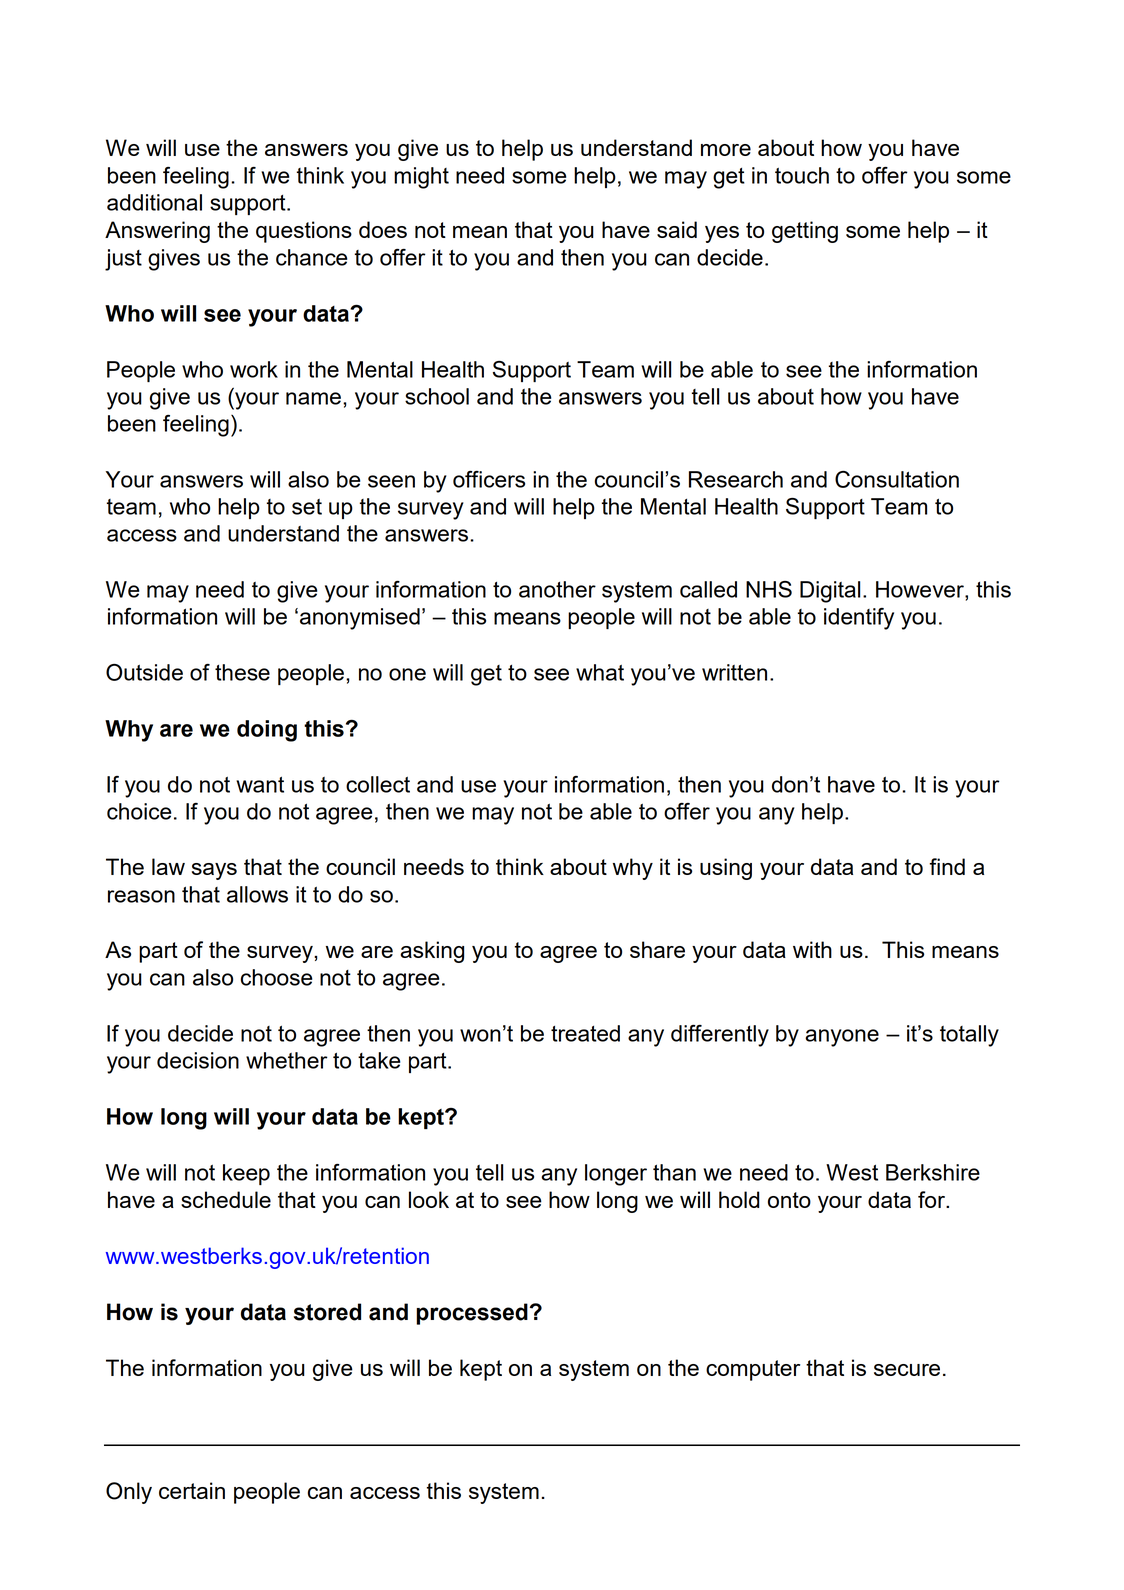 The image size is (1124, 1590). What do you see at coordinates (802, 175) in the page?
I see `touch` at bounding box center [802, 175].
